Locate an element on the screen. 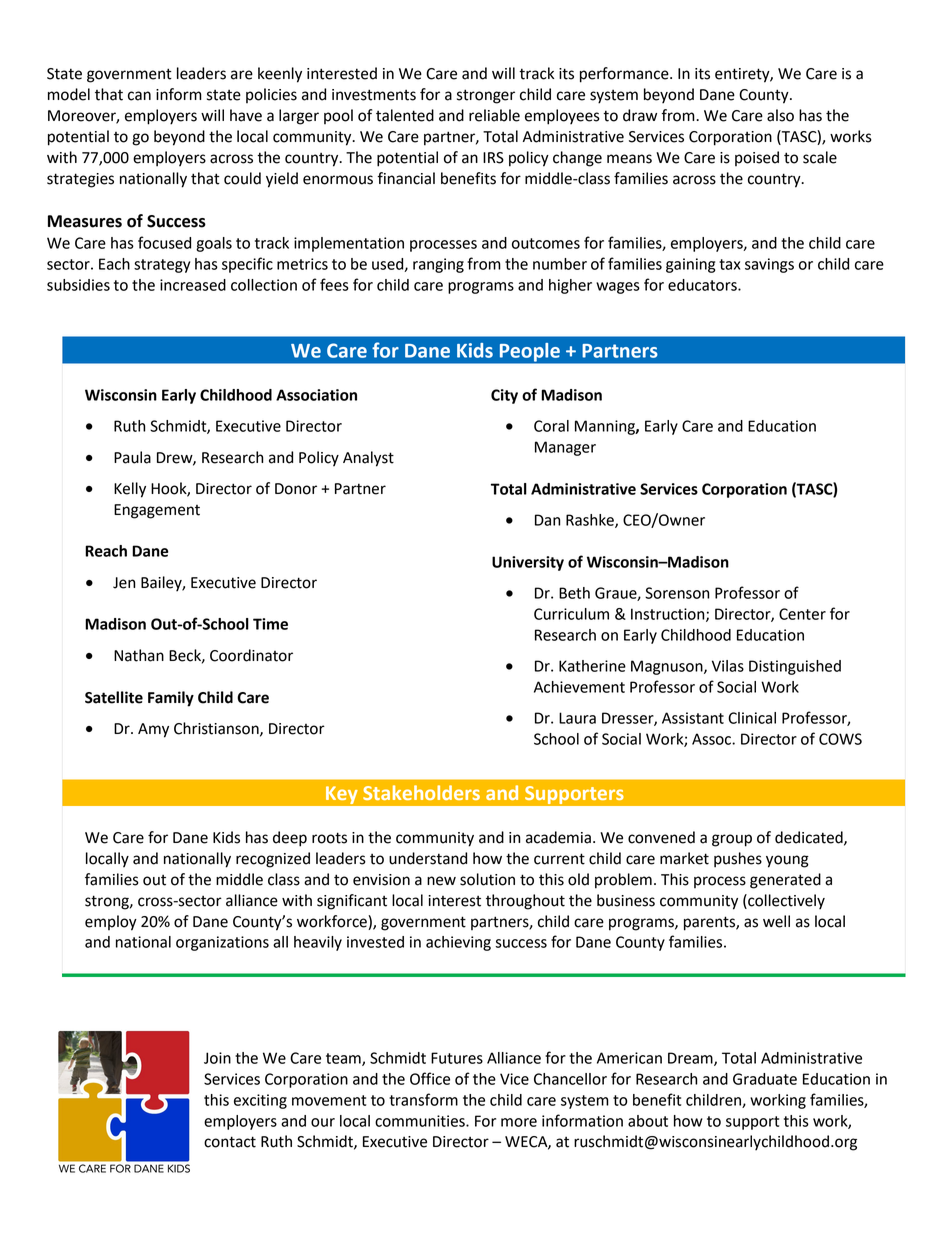 This screenshot has width=952, height=1233. pushes is located at coordinates (738, 860).
